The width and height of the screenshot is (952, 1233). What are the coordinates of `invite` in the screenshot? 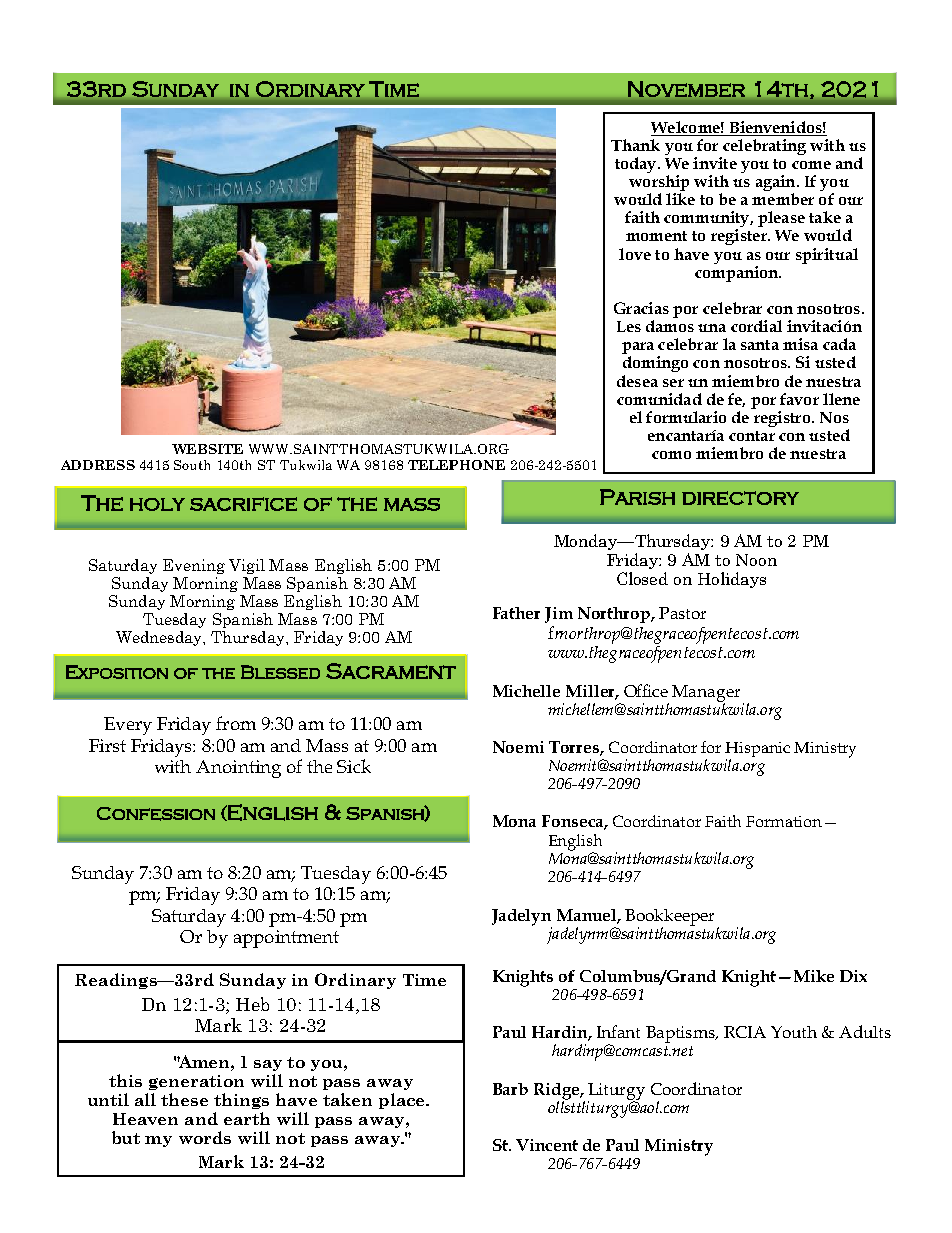 It's located at (715, 163).
